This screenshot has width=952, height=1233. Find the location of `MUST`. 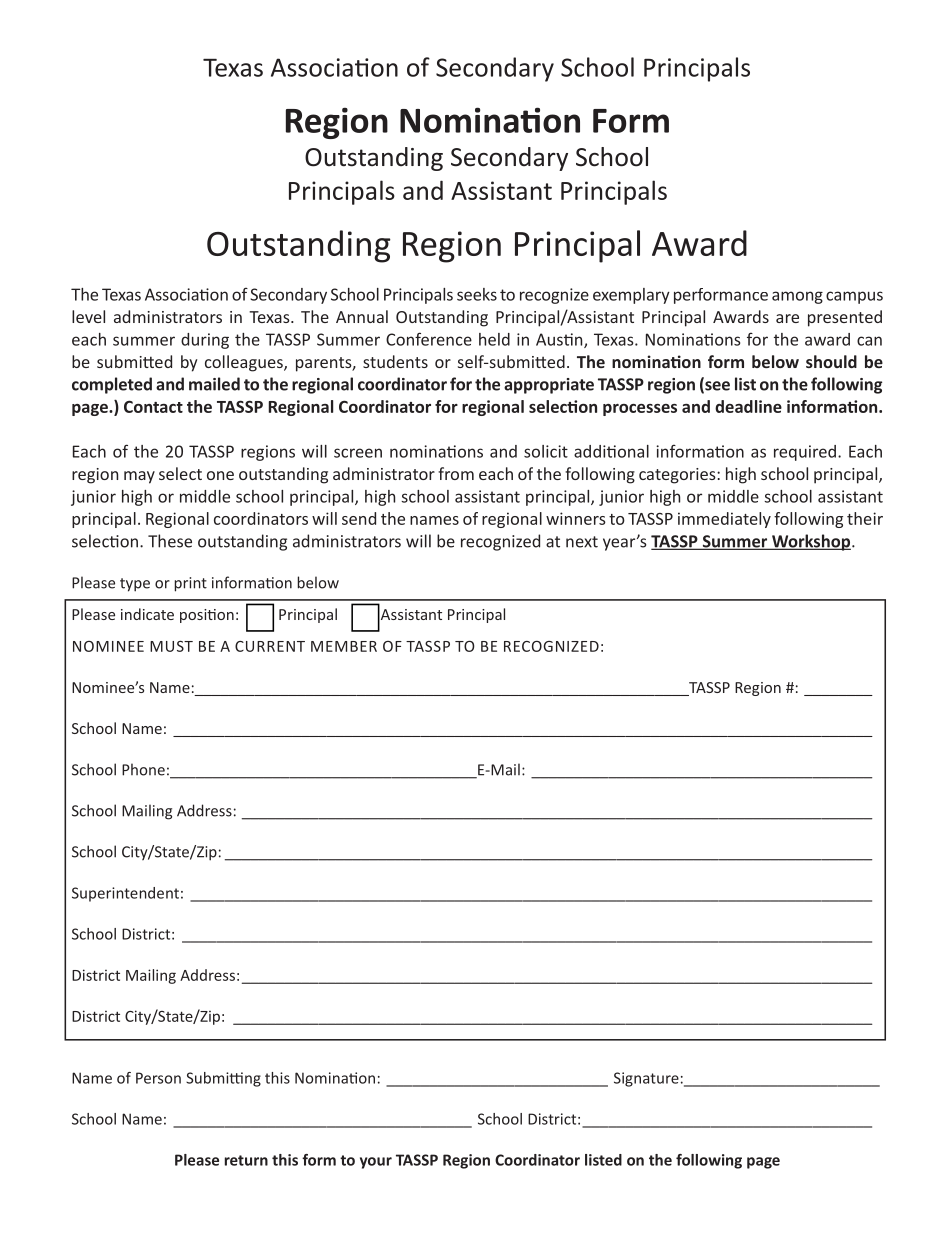

MUST is located at coordinates (171, 646).
